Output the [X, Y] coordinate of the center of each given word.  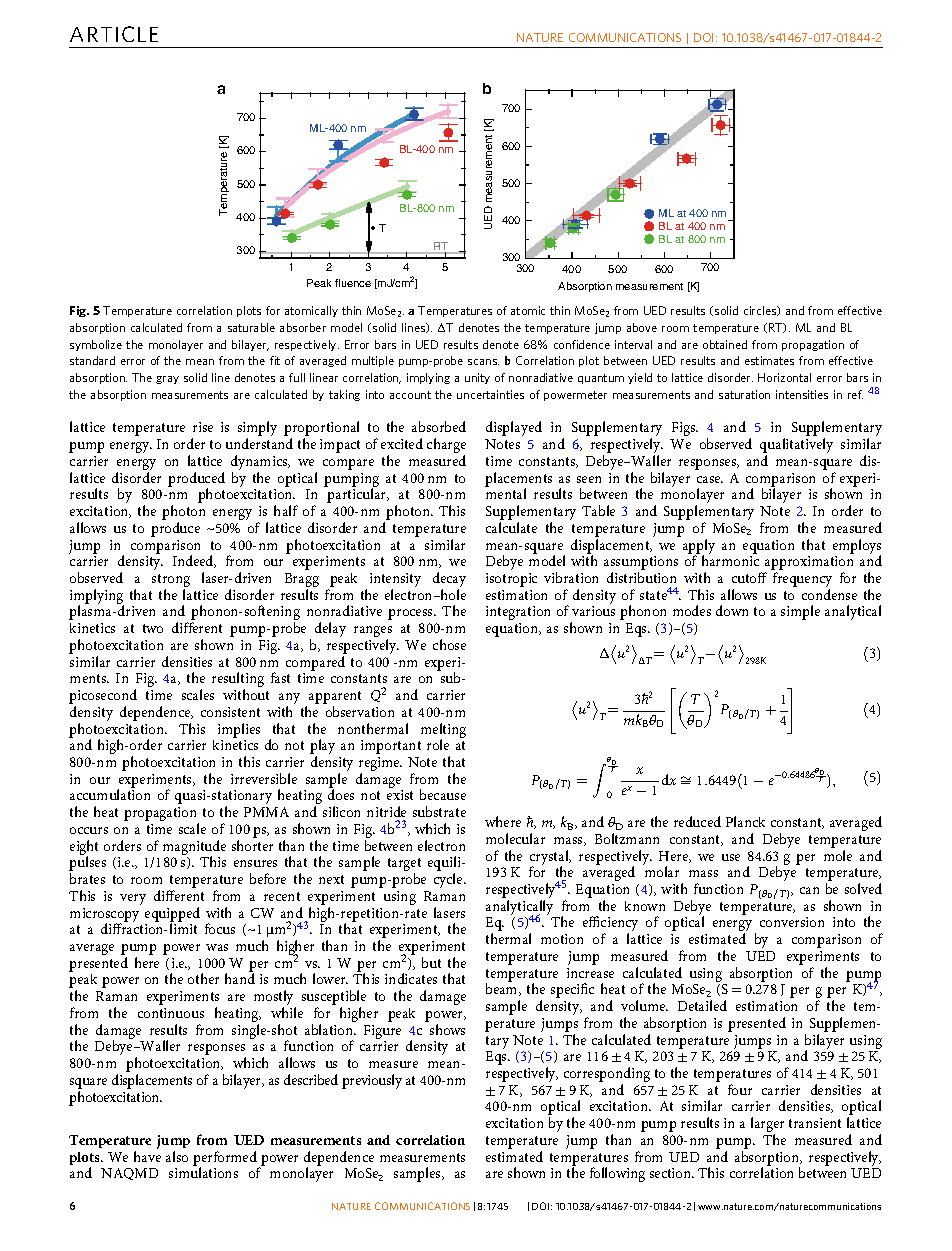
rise [203, 427]
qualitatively [796, 447]
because [443, 794]
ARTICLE [114, 34]
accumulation [110, 794]
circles [761, 311]
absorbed [439, 426]
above [642, 327]
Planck [745, 821]
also [177, 1156]
